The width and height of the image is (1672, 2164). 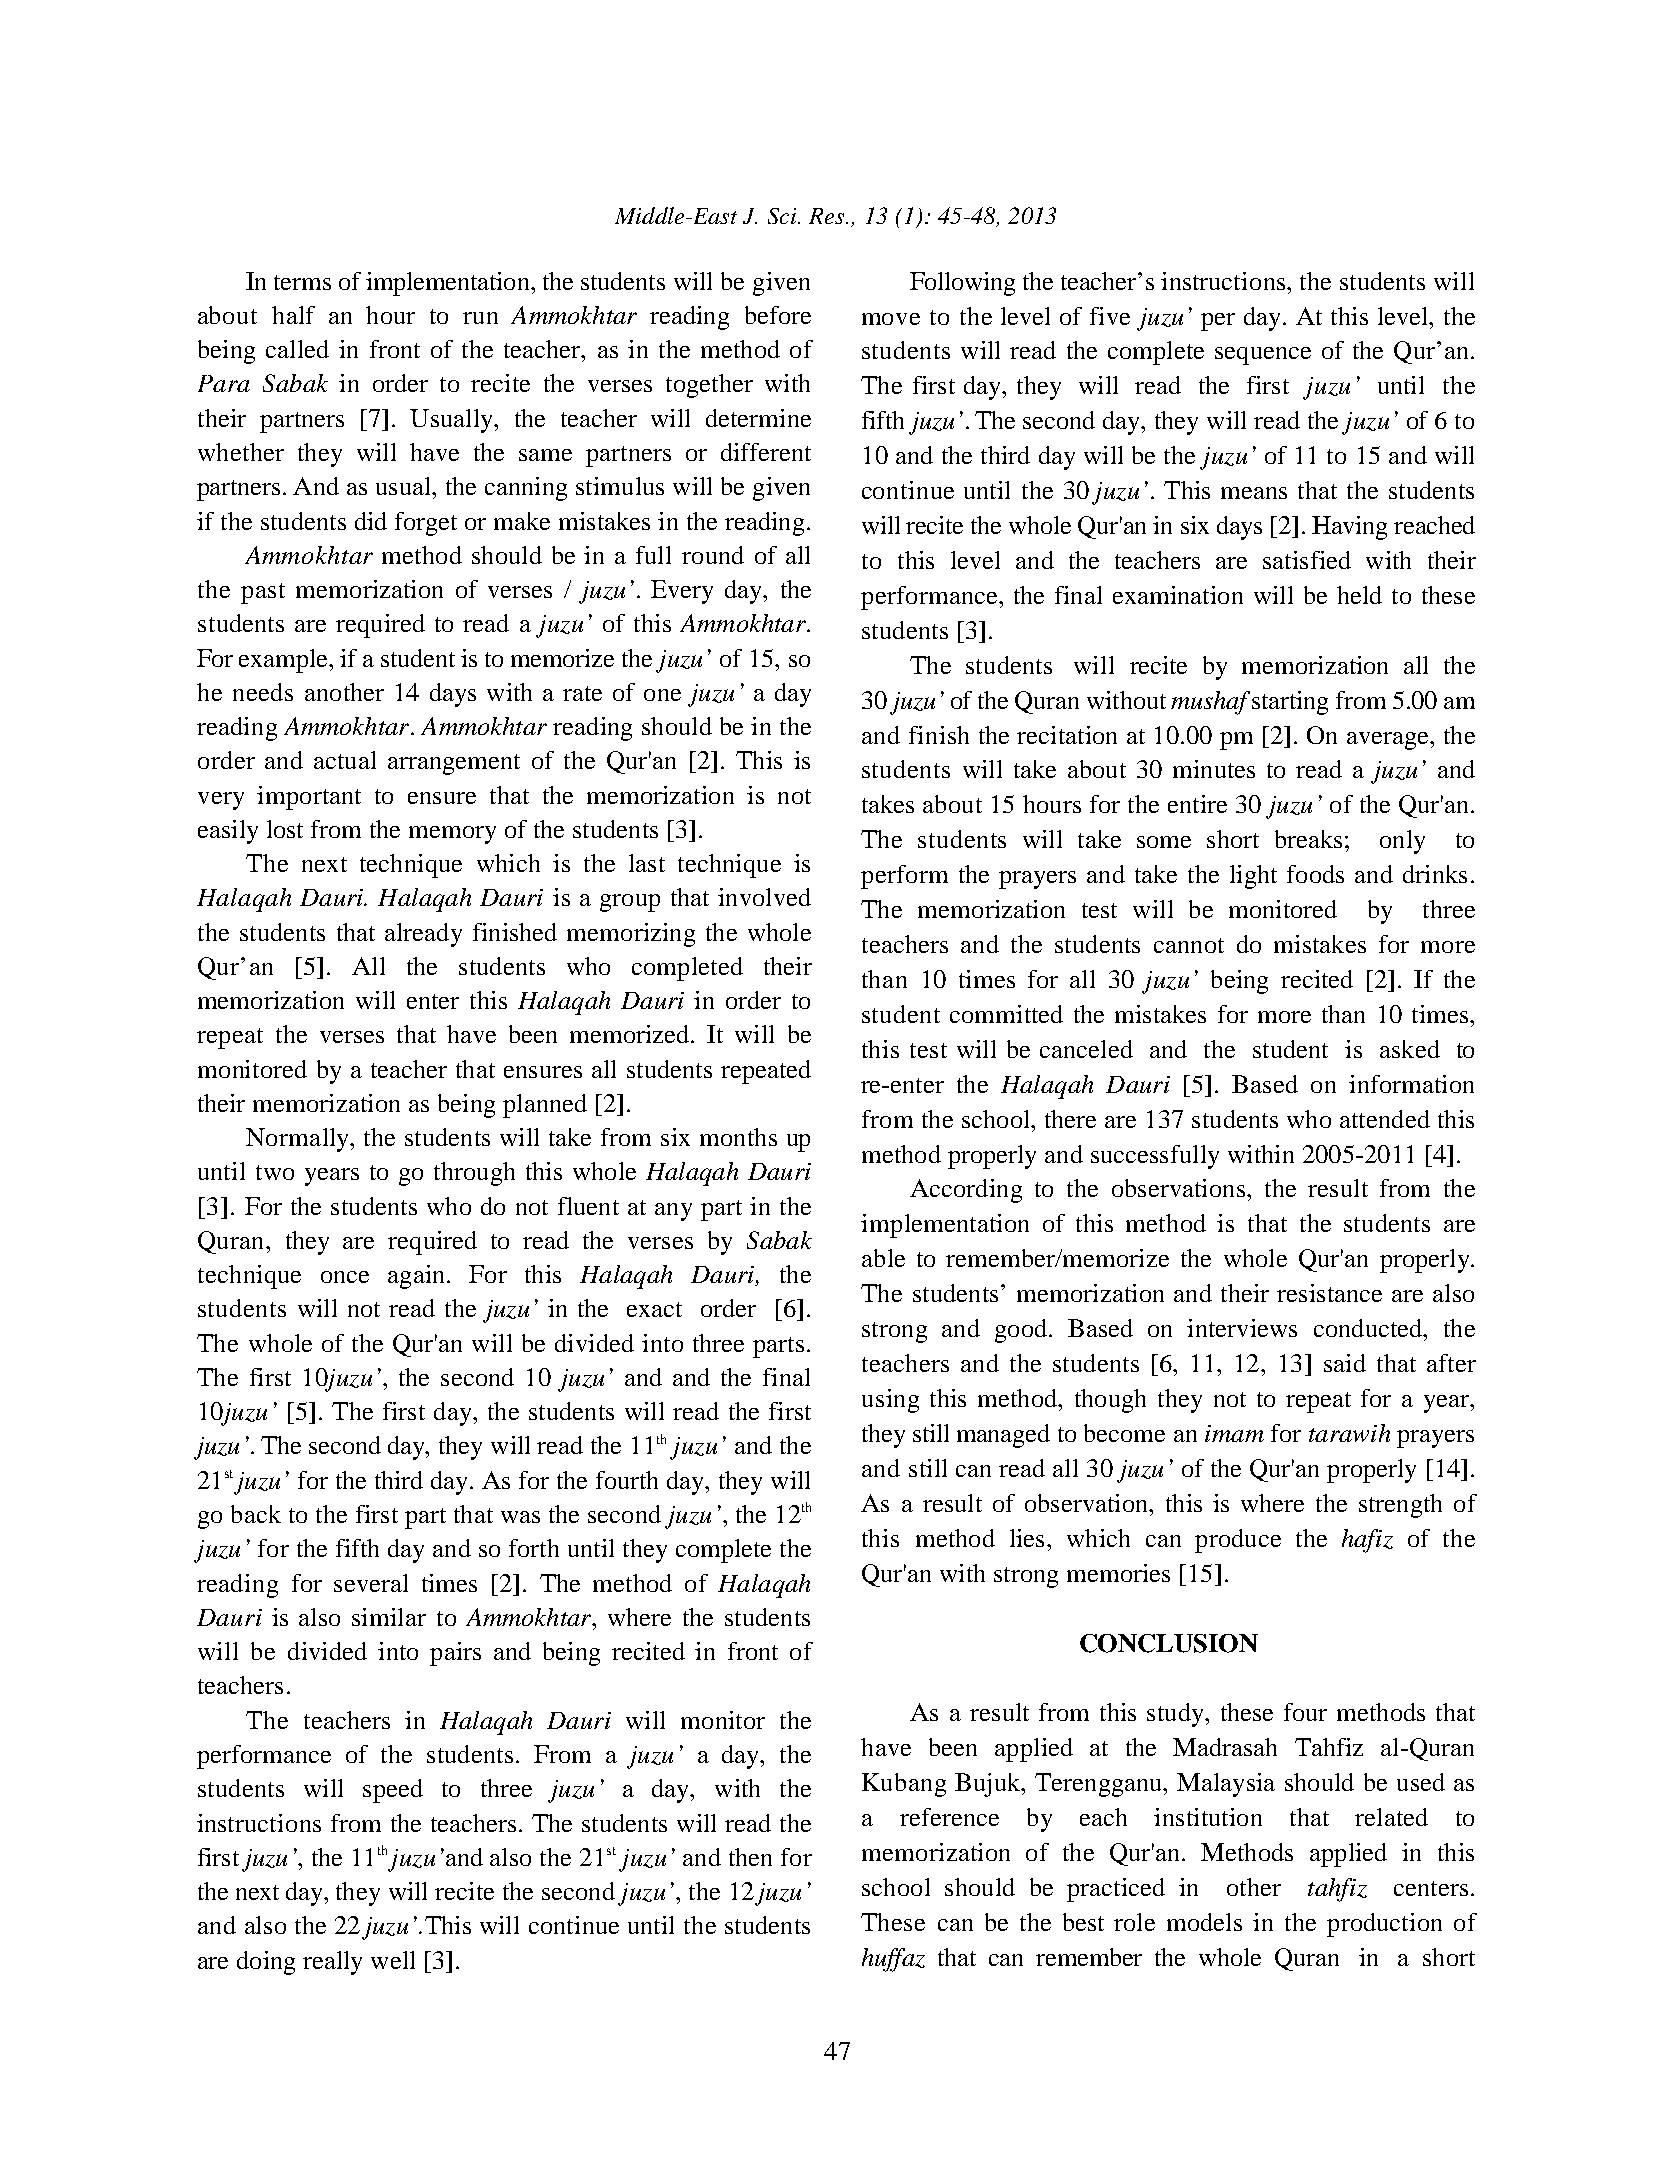 What do you see at coordinates (750, 1857) in the image?
I see `then` at bounding box center [750, 1857].
